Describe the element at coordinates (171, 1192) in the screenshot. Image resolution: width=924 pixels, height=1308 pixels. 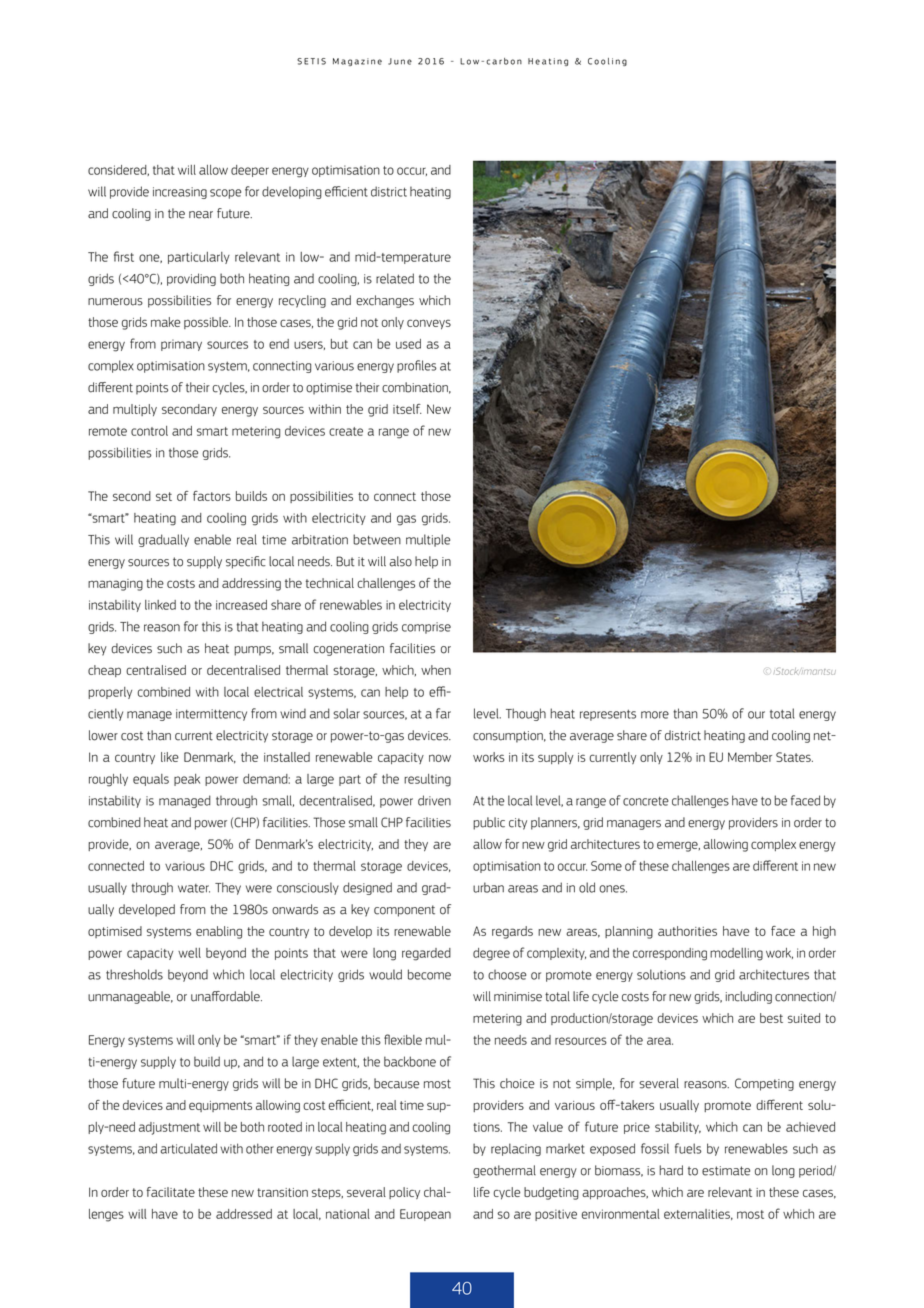
I see `facilitate` at that location.
